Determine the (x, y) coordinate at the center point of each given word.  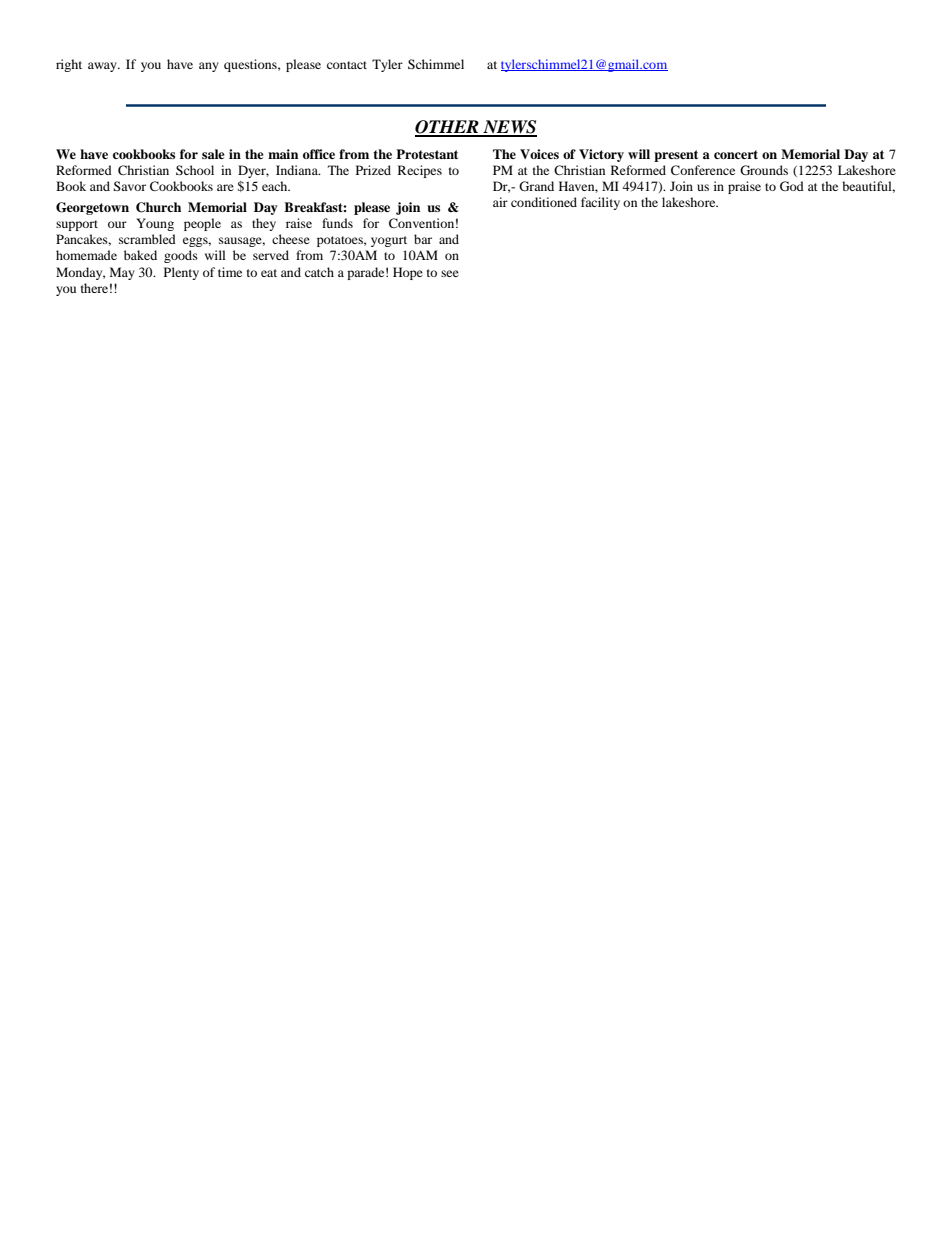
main (283, 154)
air (500, 202)
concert (736, 154)
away (103, 67)
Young (155, 224)
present (676, 156)
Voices (539, 154)
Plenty (181, 273)
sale (213, 154)
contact (347, 65)
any (209, 67)
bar (423, 239)
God (792, 186)
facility (600, 203)
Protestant (427, 154)
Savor (129, 186)
